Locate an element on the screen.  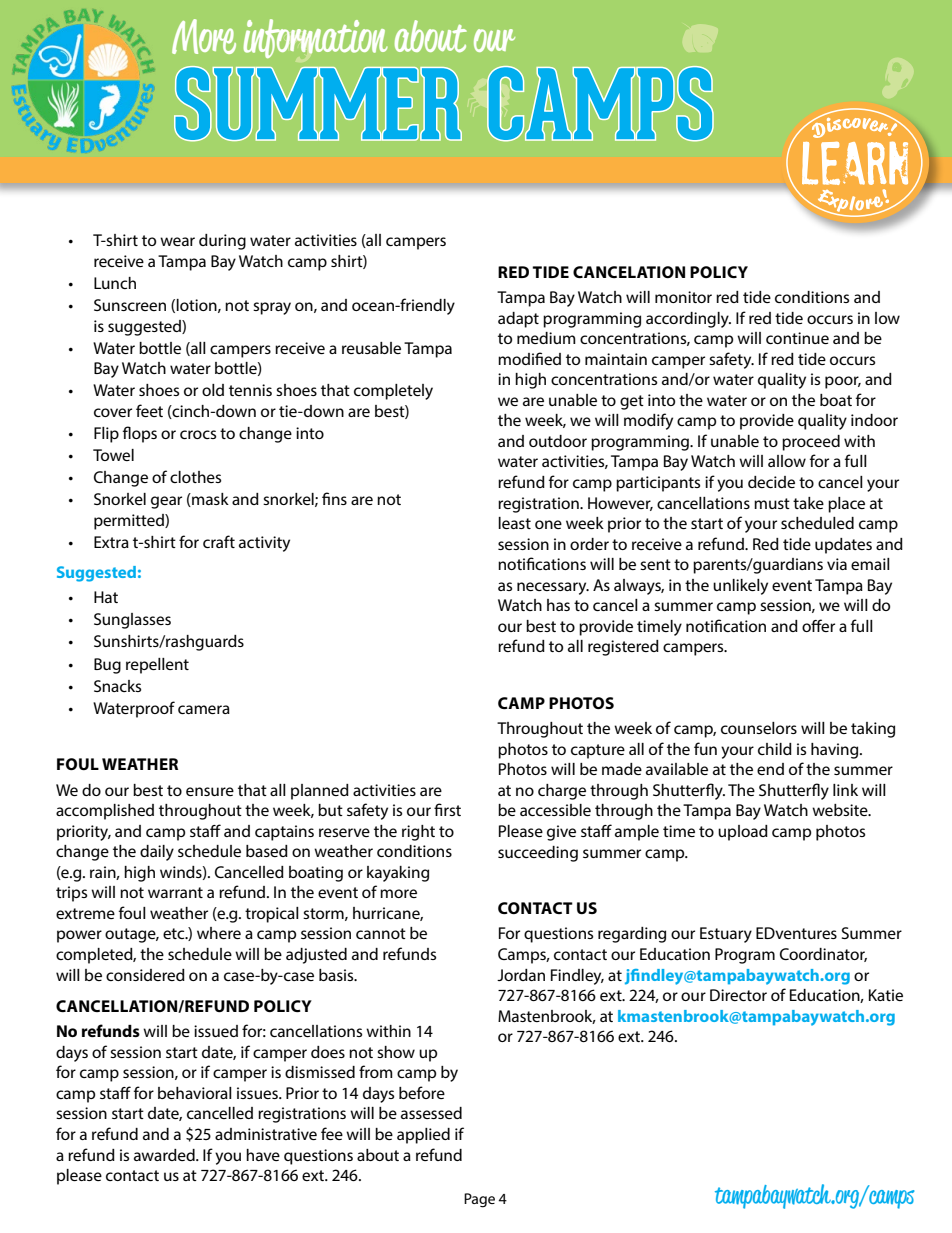
first is located at coordinates (447, 809).
